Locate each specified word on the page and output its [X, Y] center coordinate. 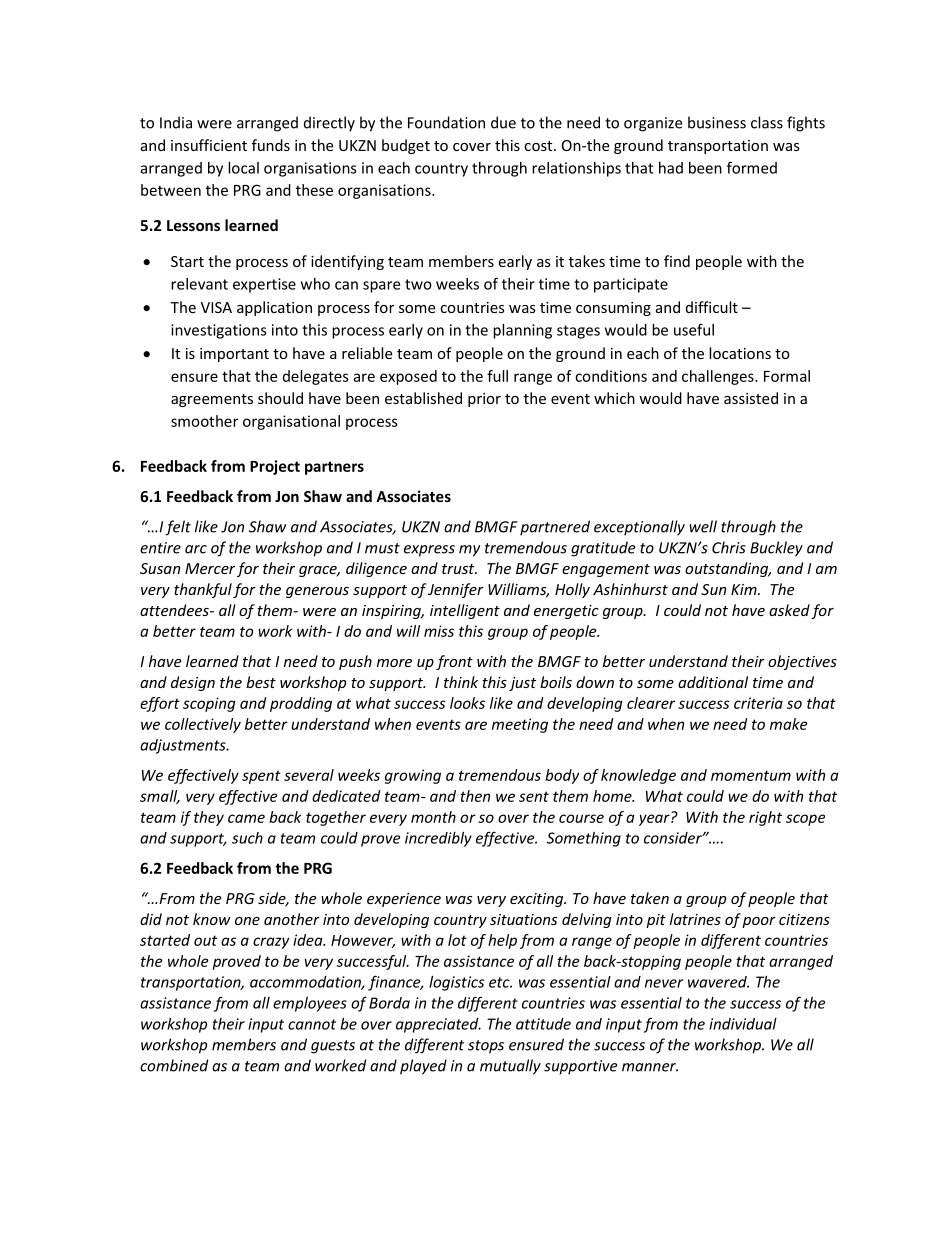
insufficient [209, 145]
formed [752, 167]
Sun [713, 589]
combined [174, 1065]
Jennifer [456, 590]
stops [486, 1047]
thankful [203, 590]
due [503, 122]
